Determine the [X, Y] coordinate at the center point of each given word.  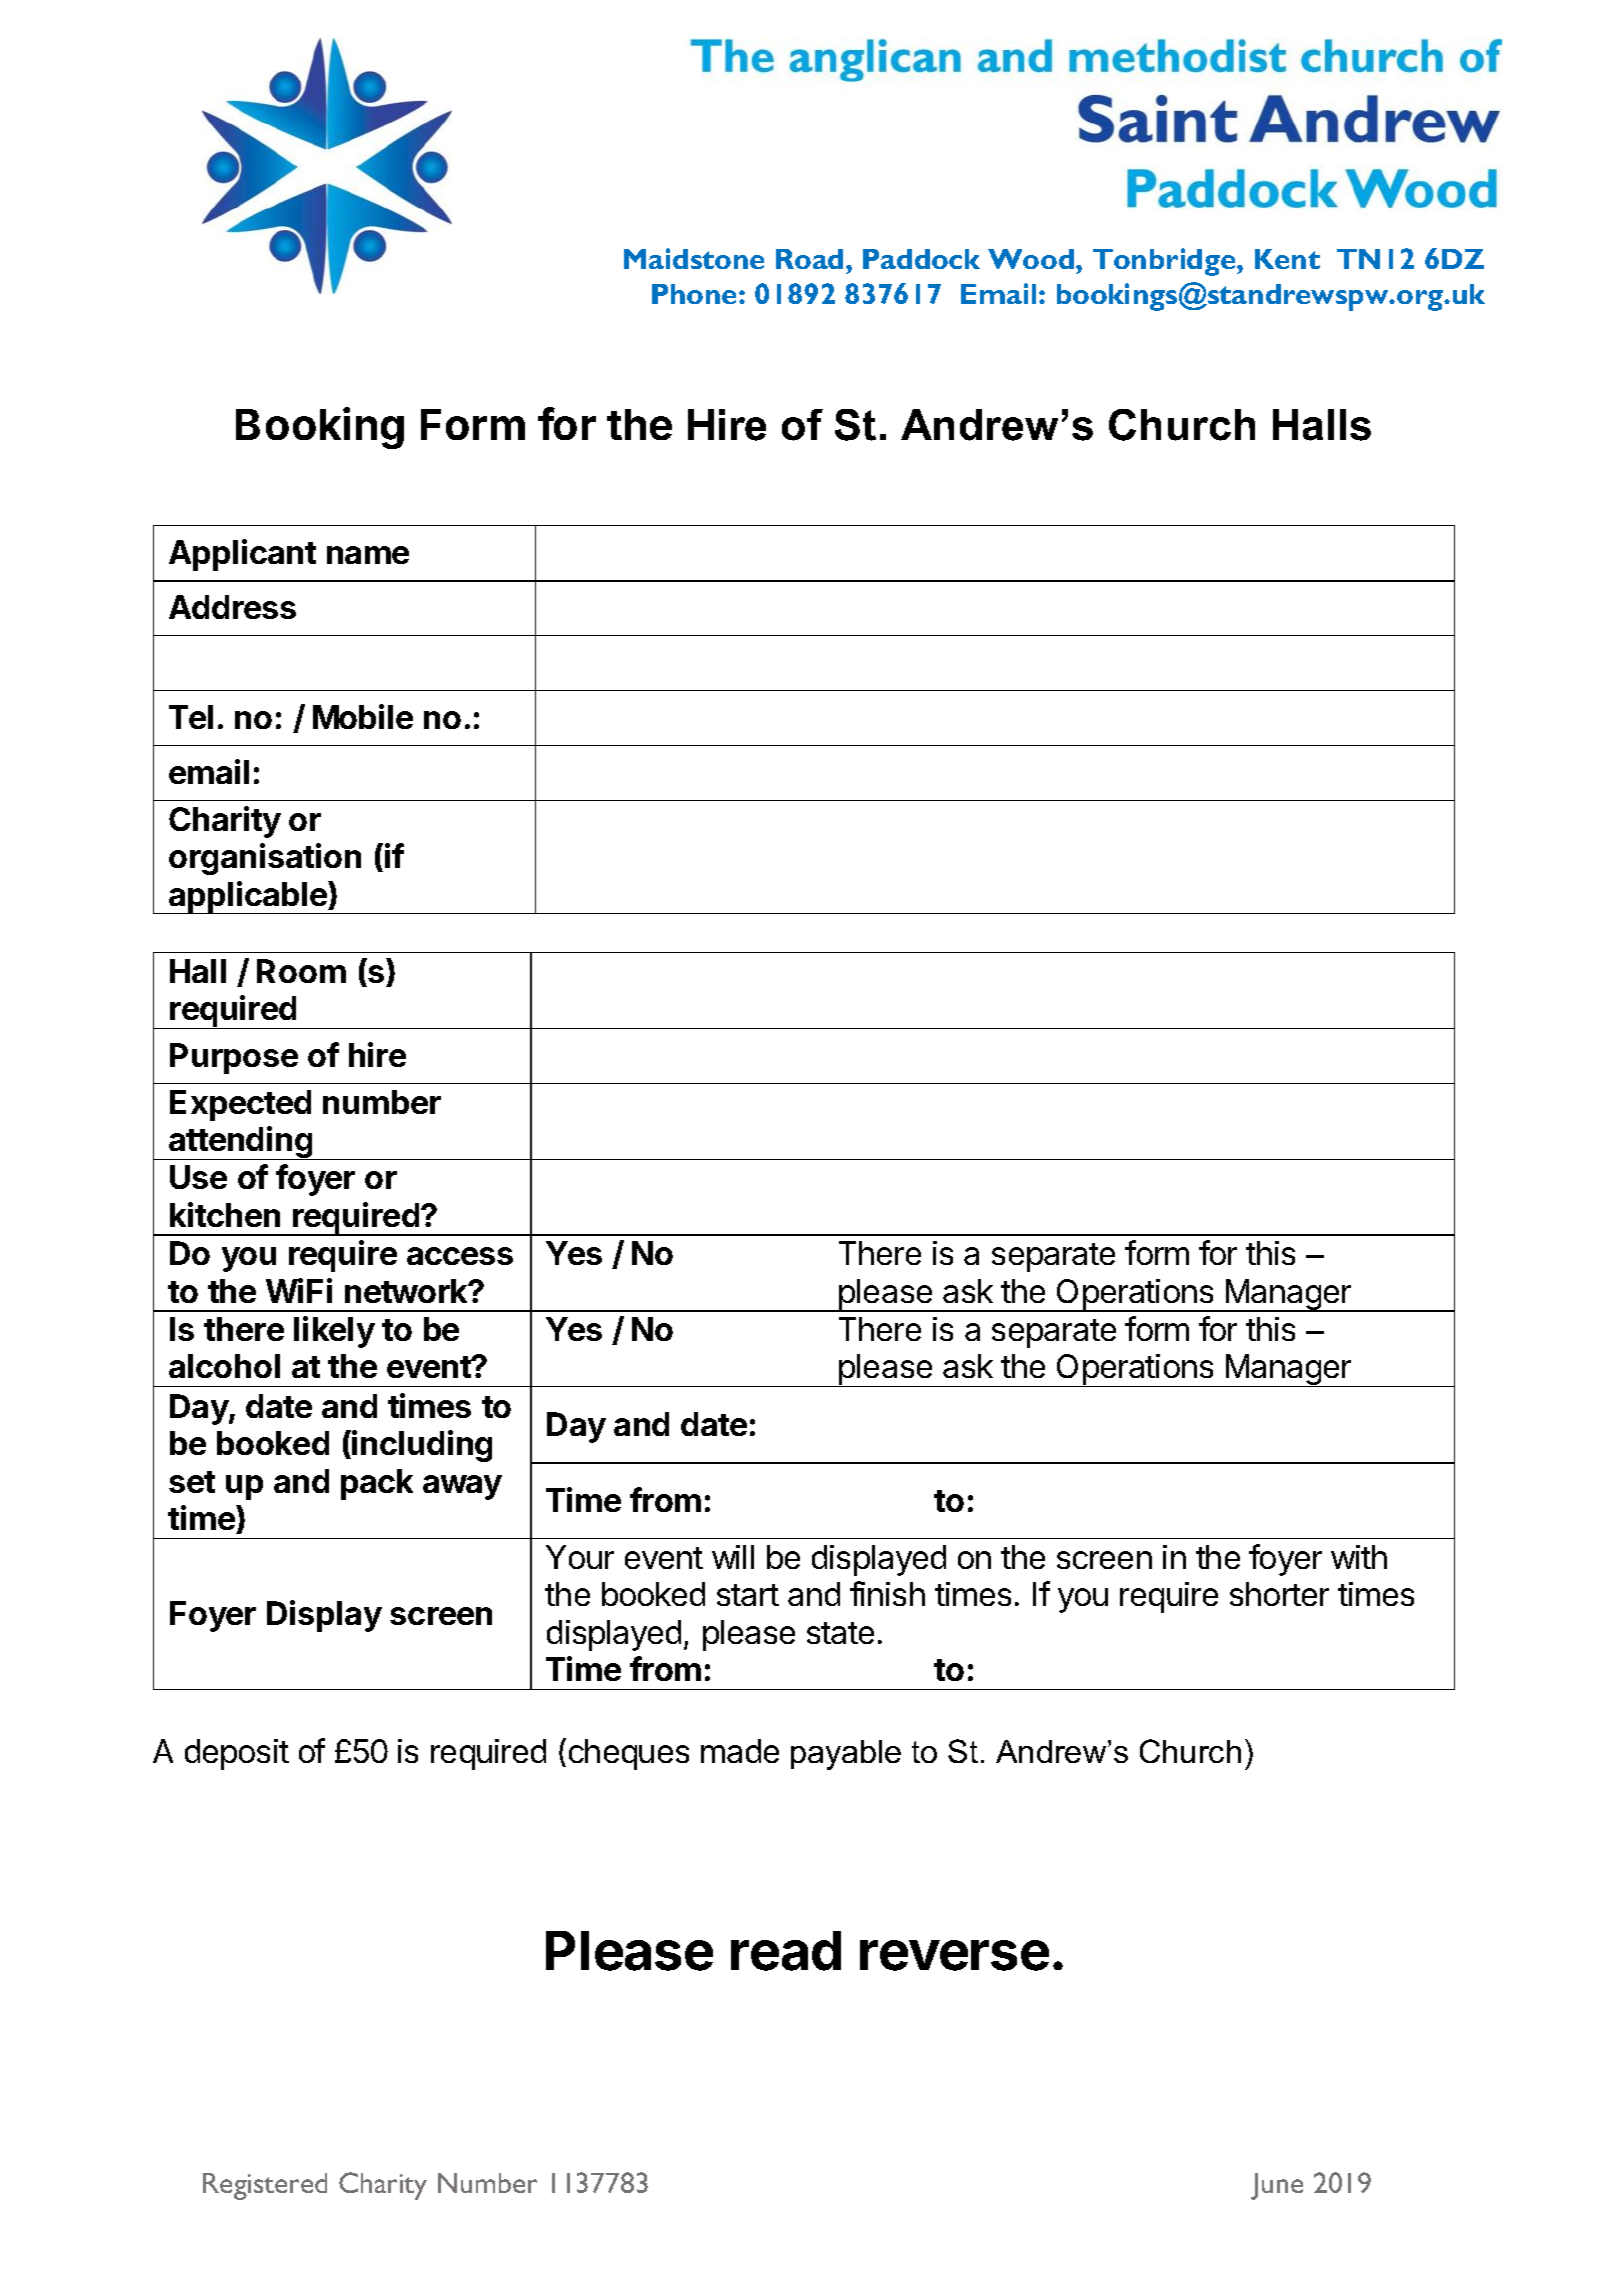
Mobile [363, 716]
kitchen [225, 1214]
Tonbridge [1165, 262]
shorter [1279, 1594]
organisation [265, 859]
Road [809, 259]
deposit [237, 1754]
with [1359, 1557]
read [786, 1951]
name [368, 555]
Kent [1287, 259]
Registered [265, 2186]
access [460, 1256]
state [840, 1633]
